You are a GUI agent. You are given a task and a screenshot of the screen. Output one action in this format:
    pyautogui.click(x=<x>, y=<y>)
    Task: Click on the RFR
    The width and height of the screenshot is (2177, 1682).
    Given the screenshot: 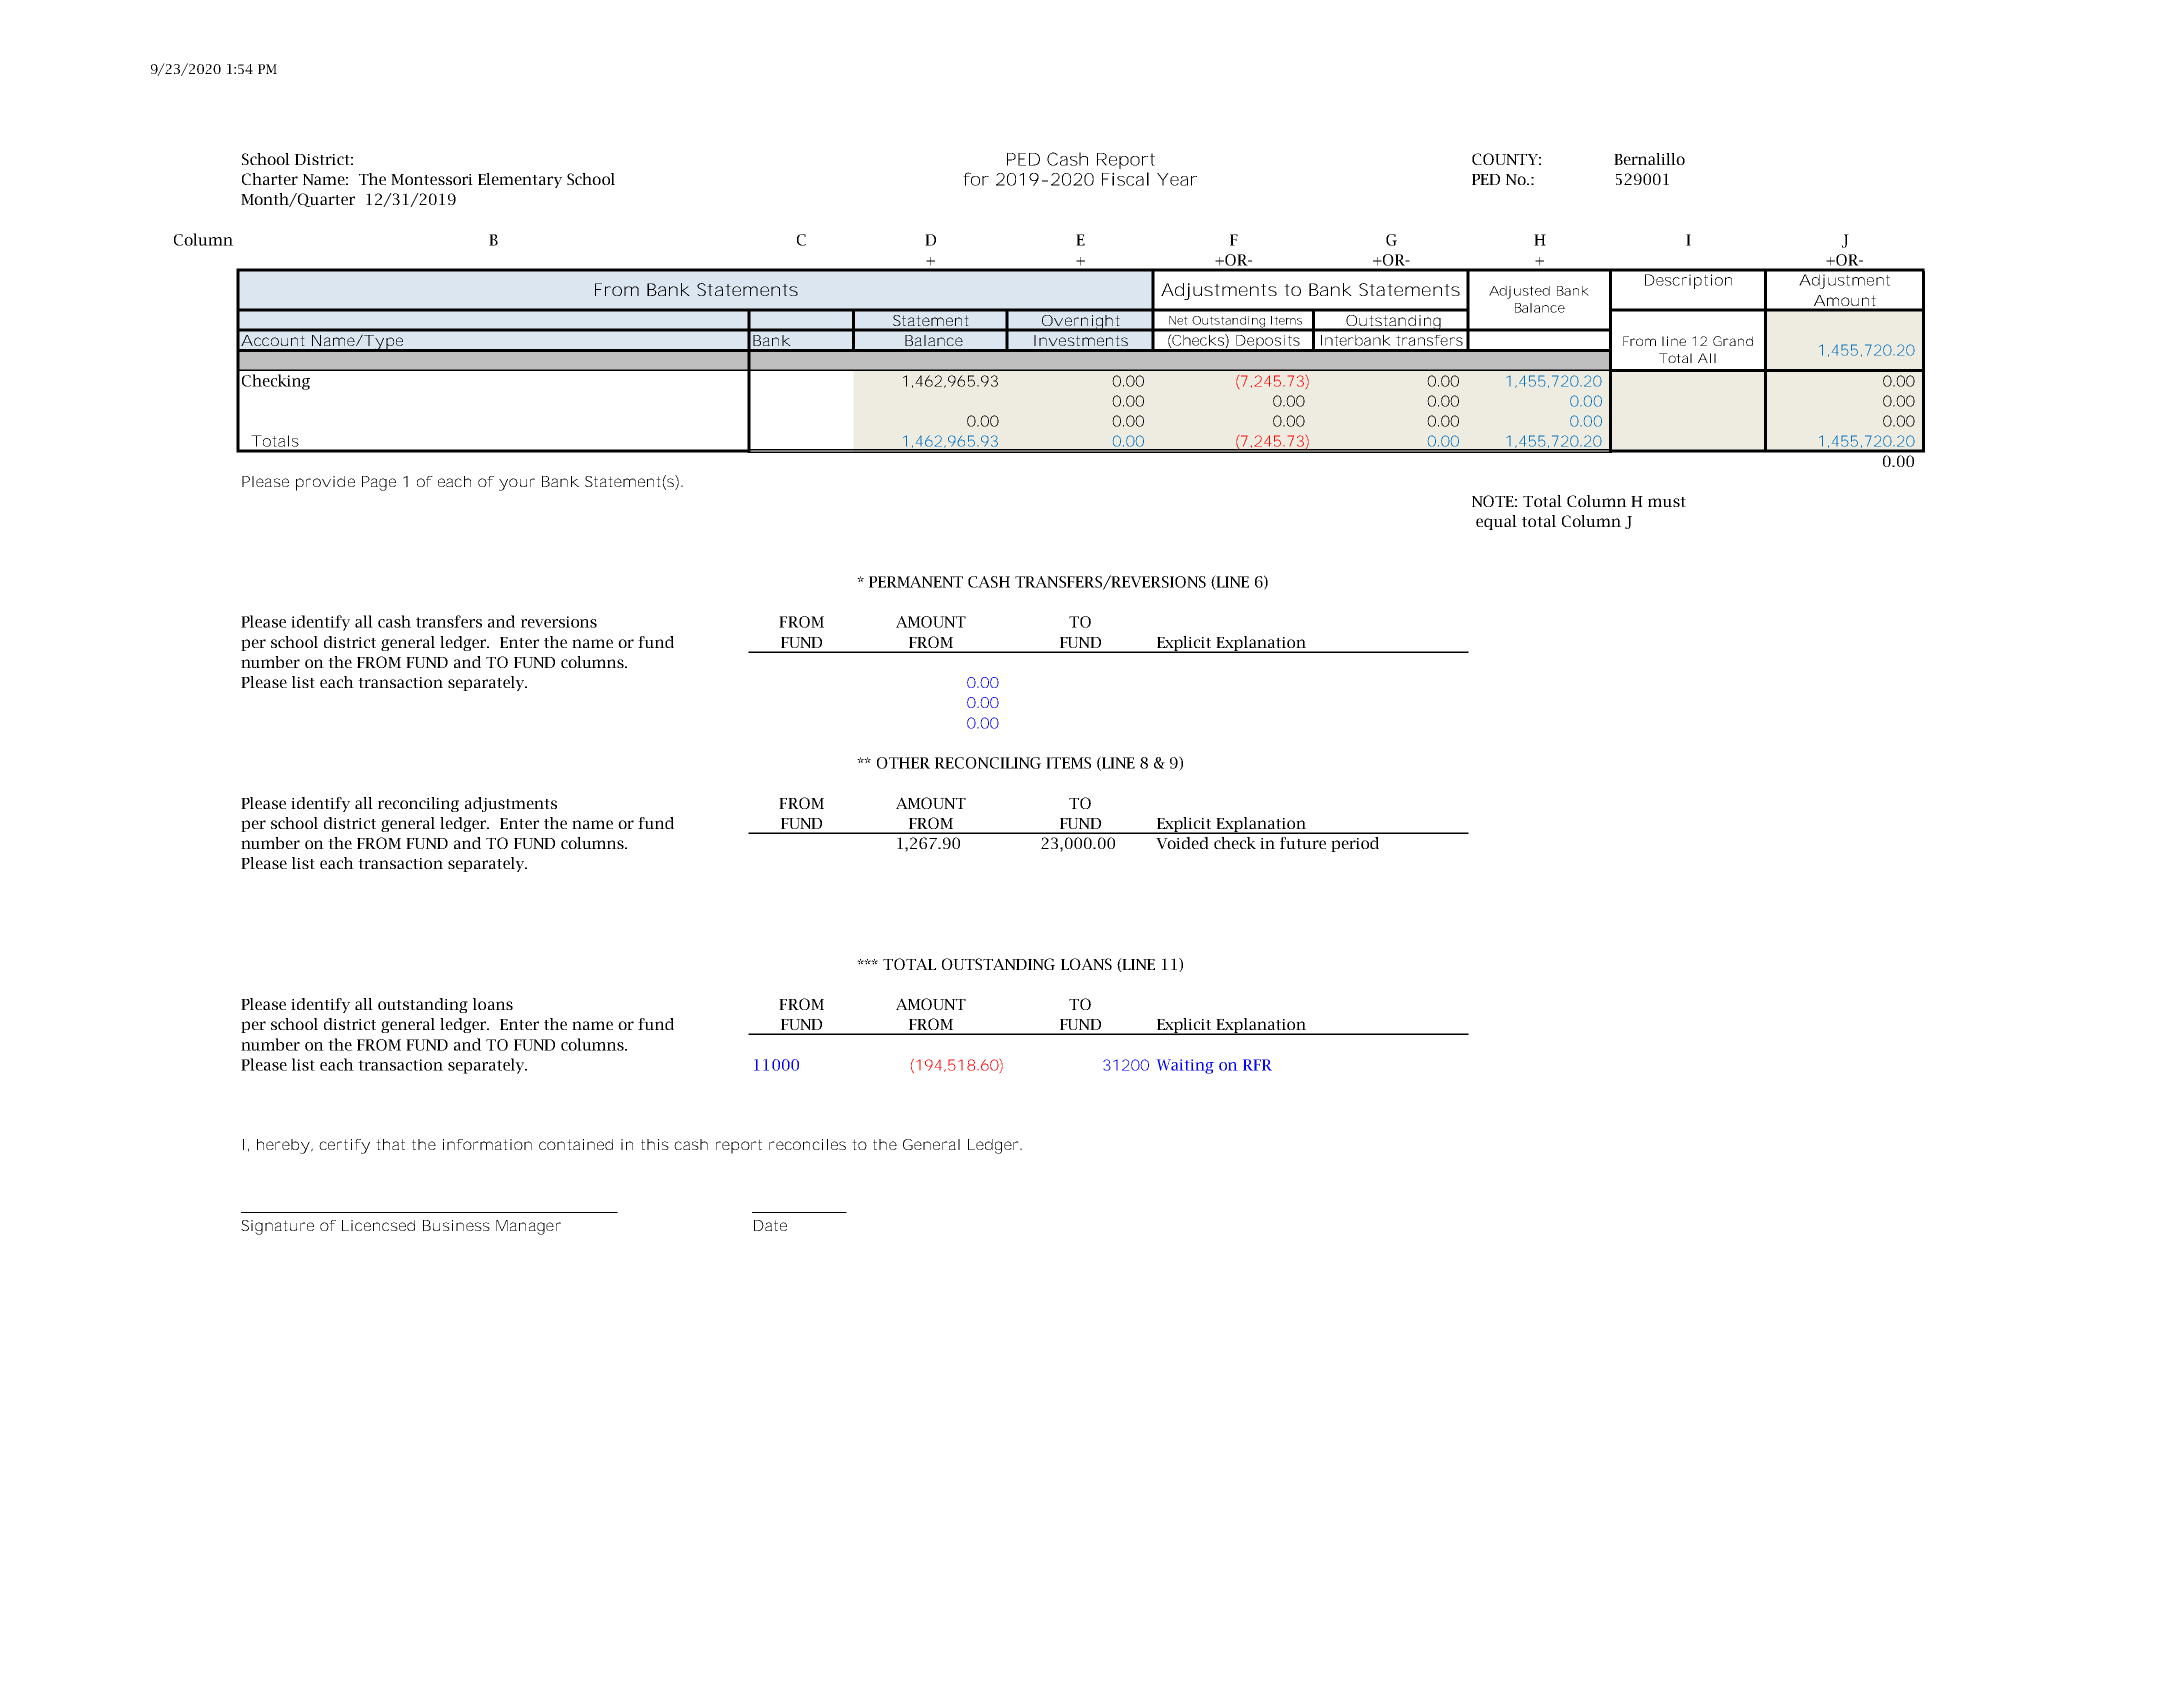 What is the action you would take?
    pyautogui.click(x=1257, y=1065)
